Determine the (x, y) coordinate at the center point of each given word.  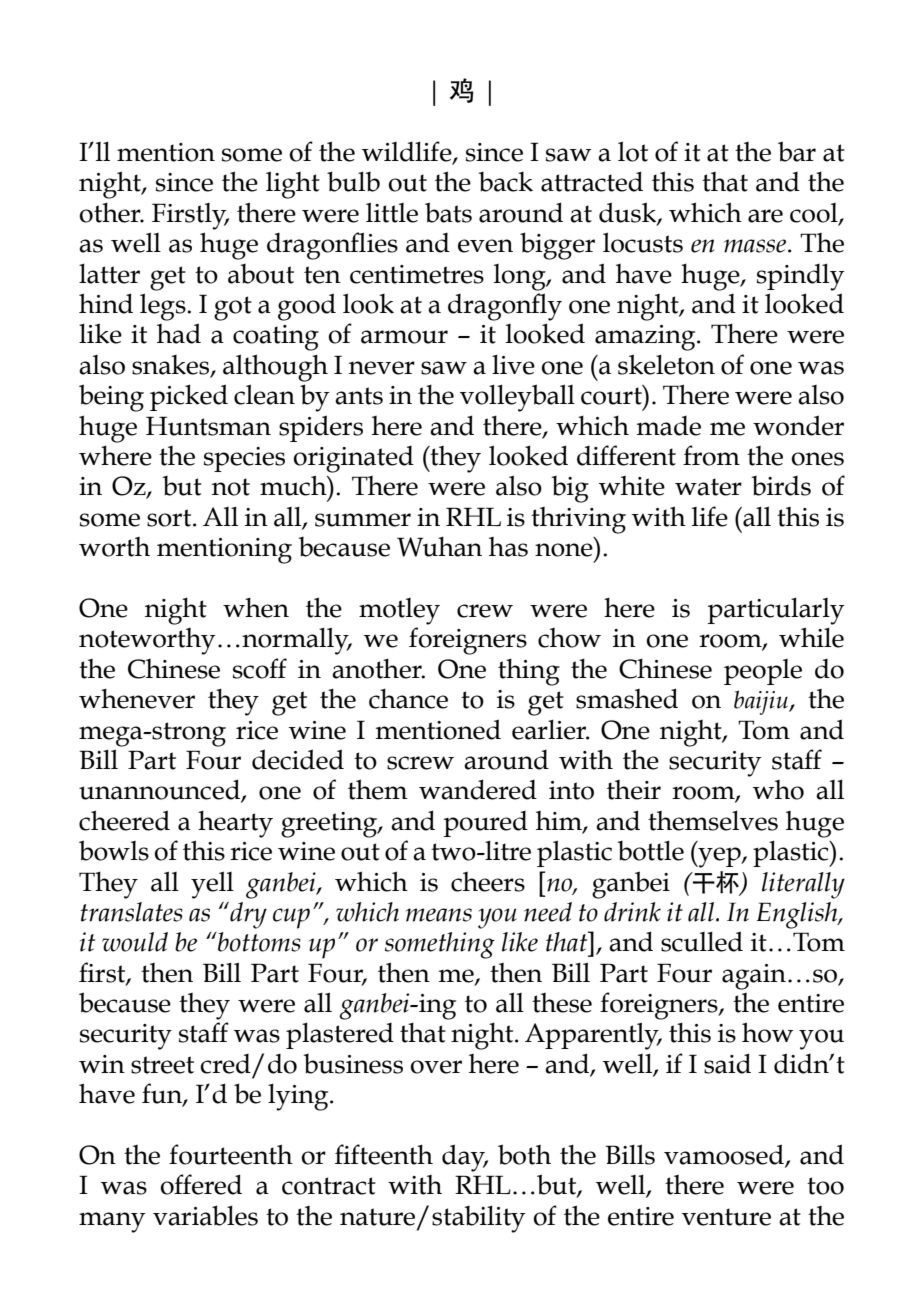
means (439, 915)
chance (408, 699)
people (763, 672)
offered (201, 1184)
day (465, 1158)
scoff (260, 668)
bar (797, 151)
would (135, 942)
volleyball (517, 398)
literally (803, 885)
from (711, 455)
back (506, 182)
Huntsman (208, 426)
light (293, 185)
